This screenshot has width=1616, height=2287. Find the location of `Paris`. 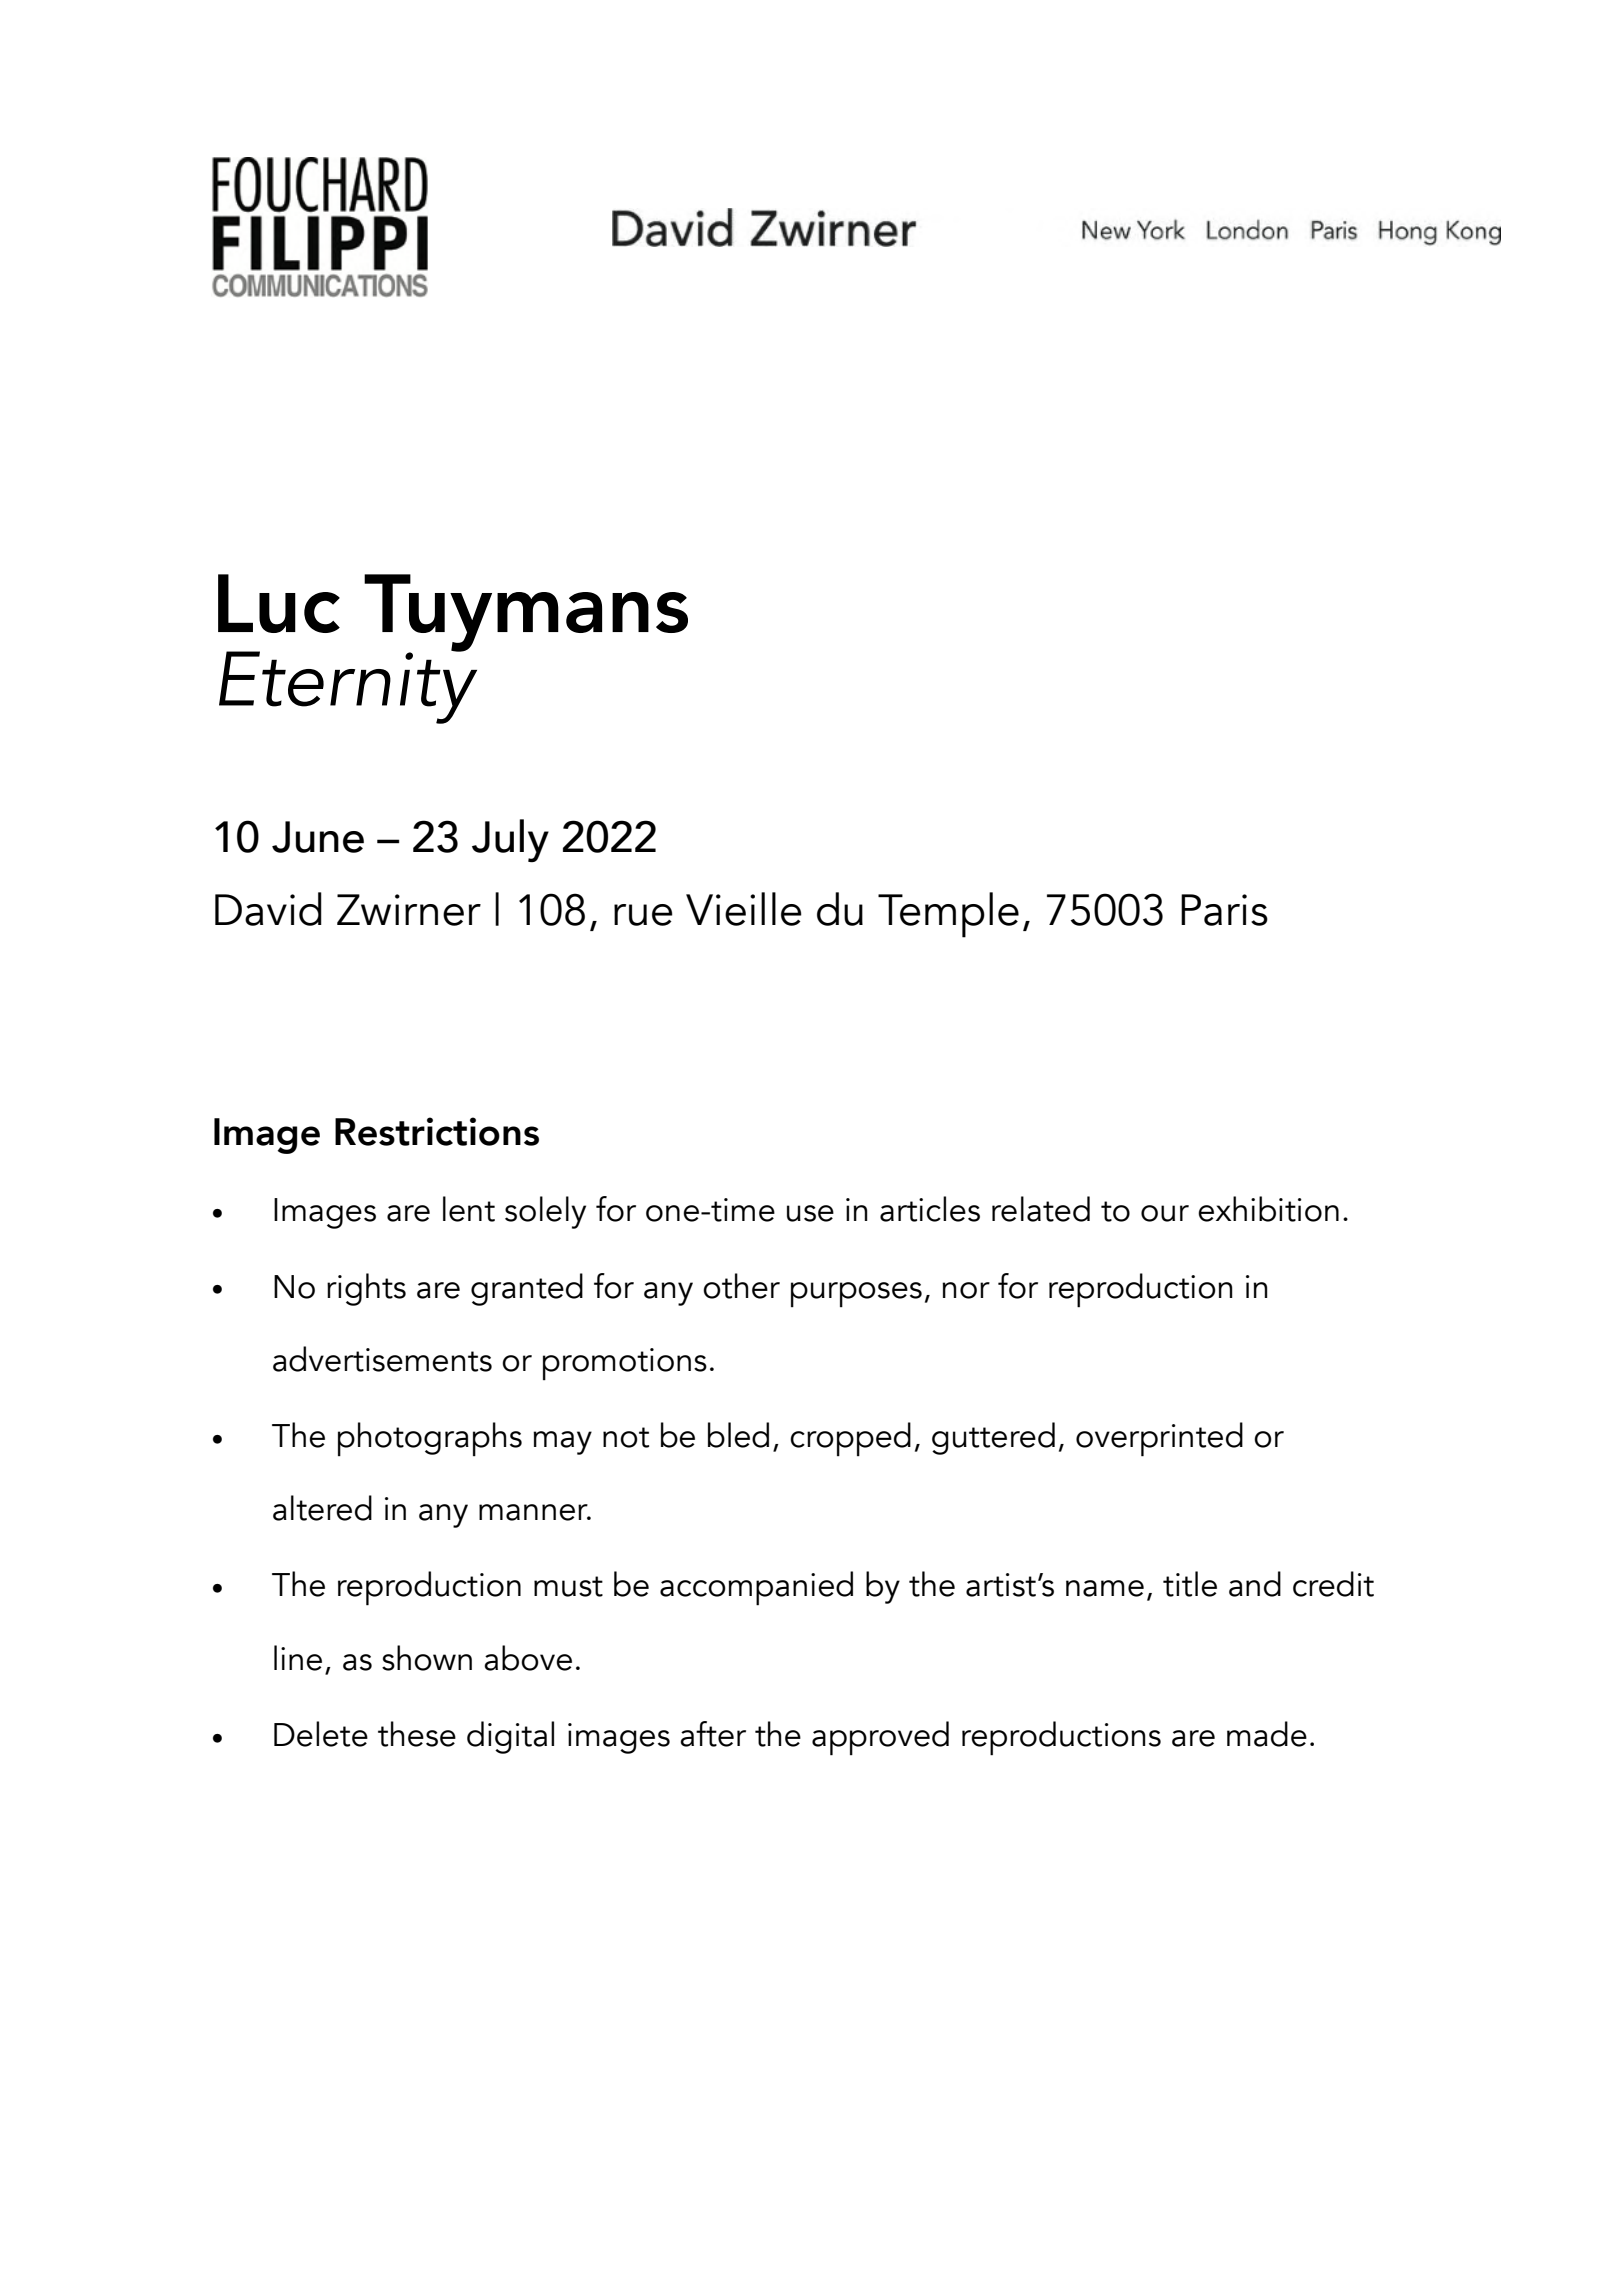

Paris is located at coordinates (1224, 910).
